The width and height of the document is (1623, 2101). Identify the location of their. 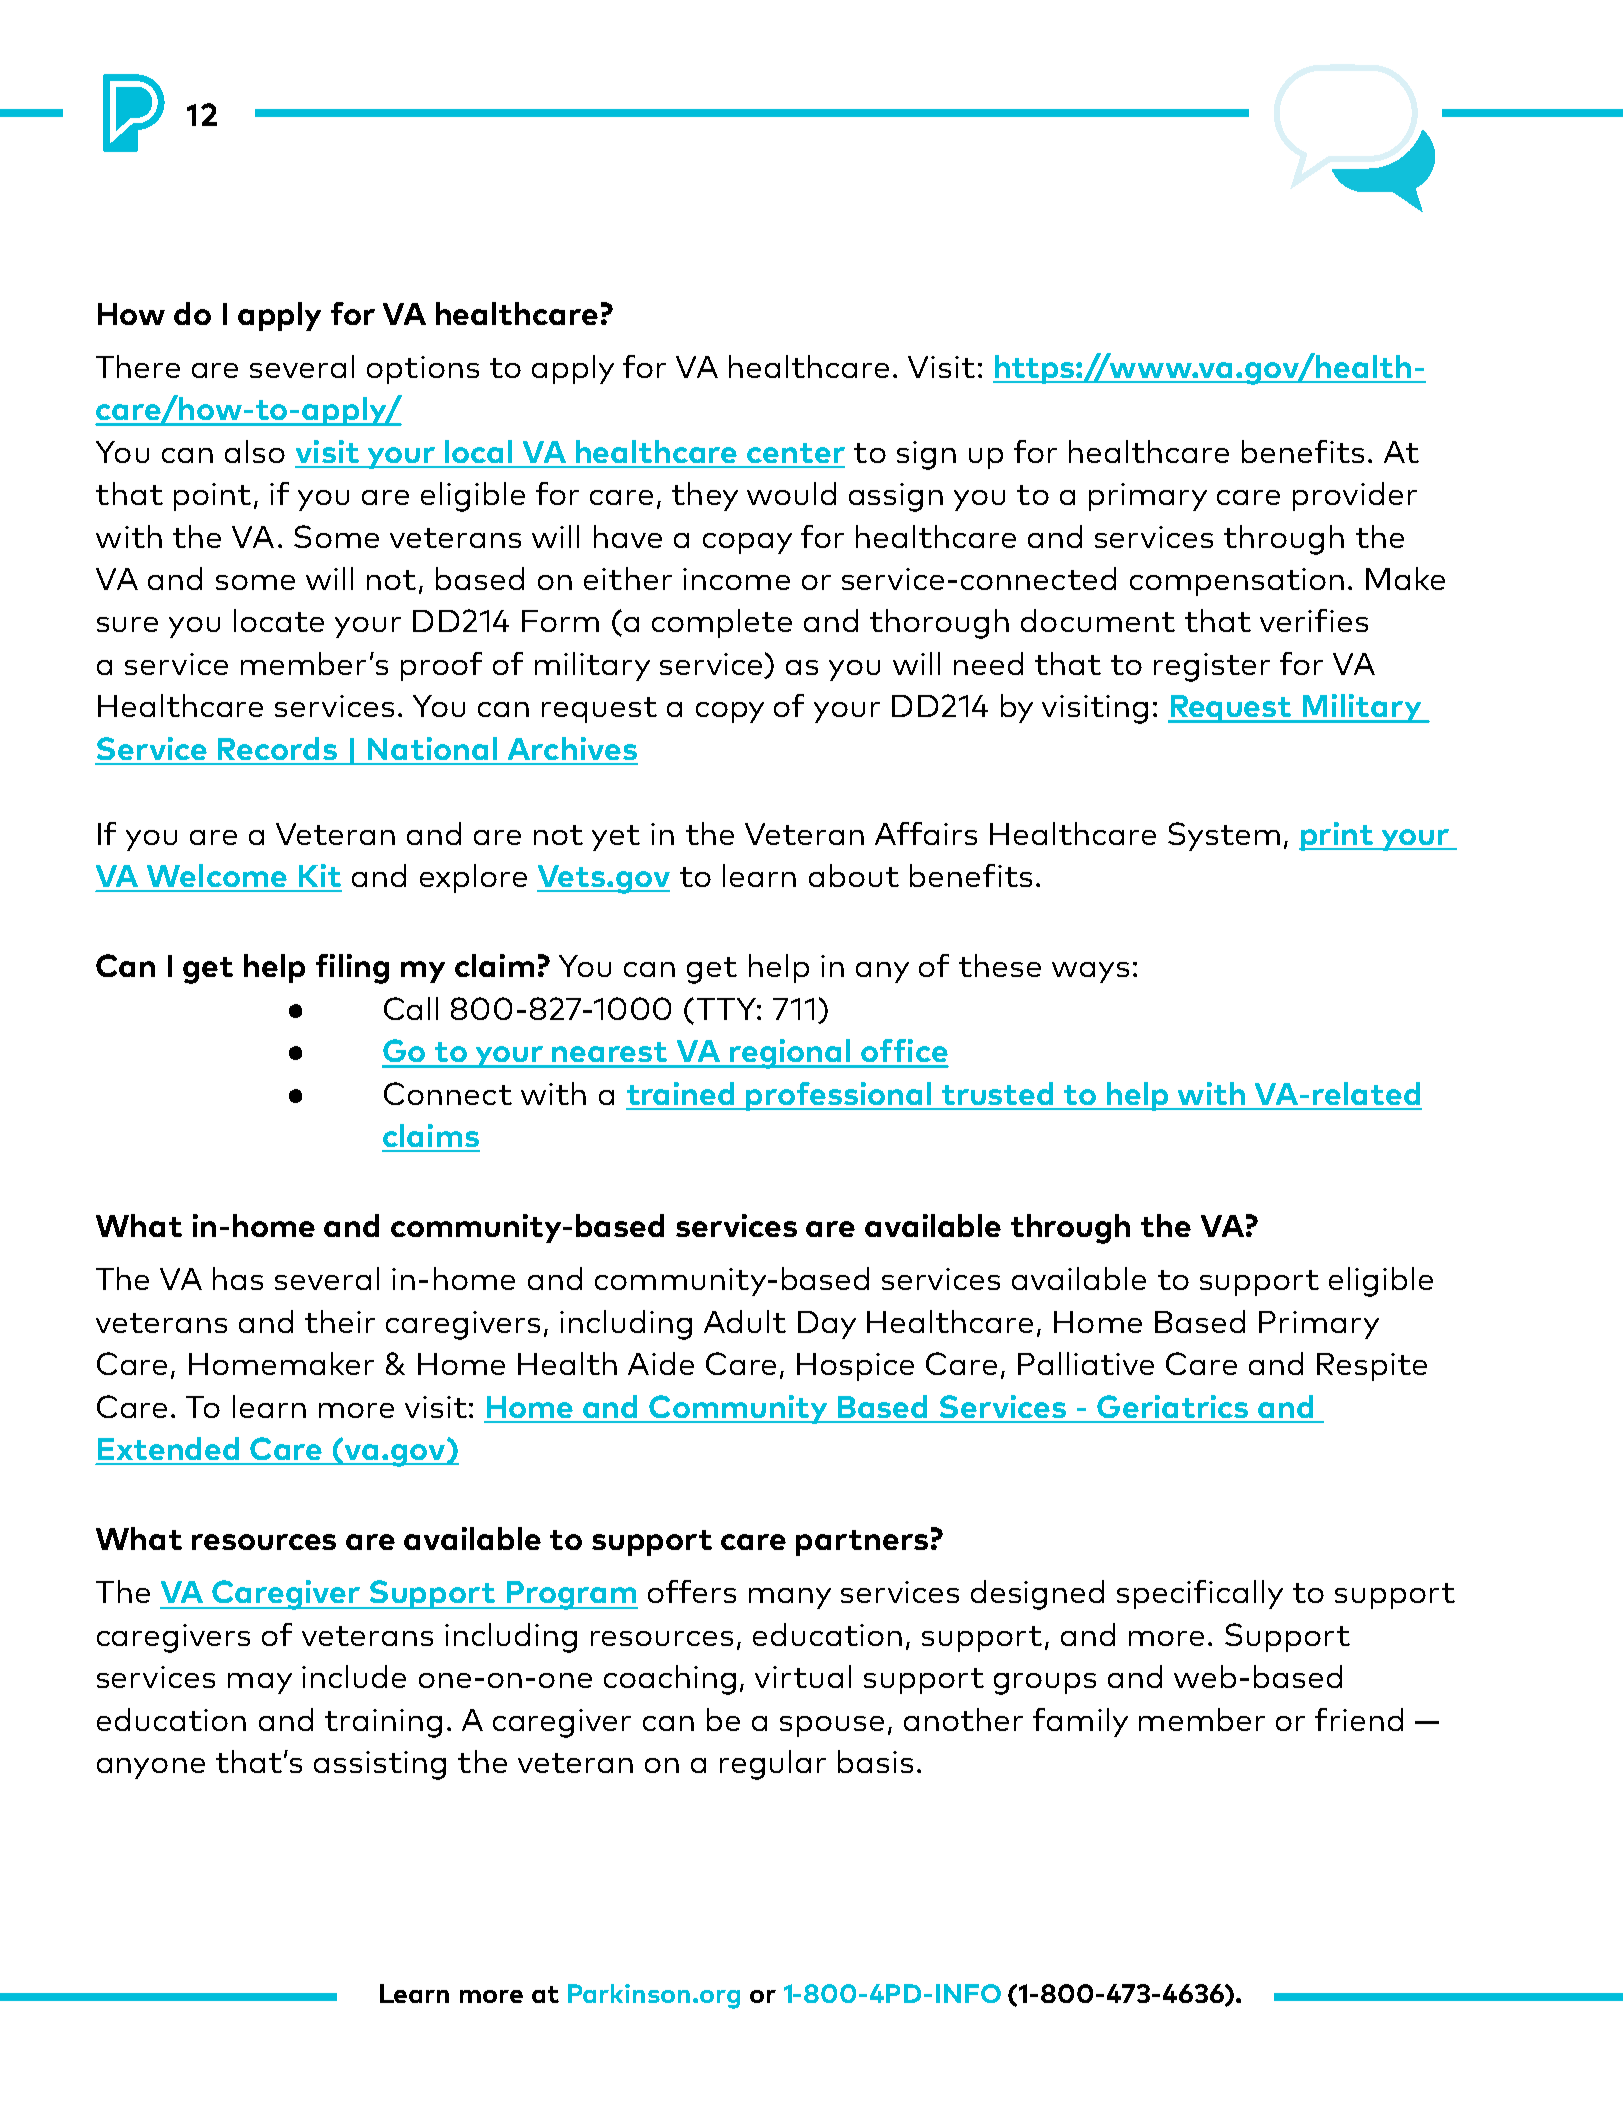
(340, 1321).
